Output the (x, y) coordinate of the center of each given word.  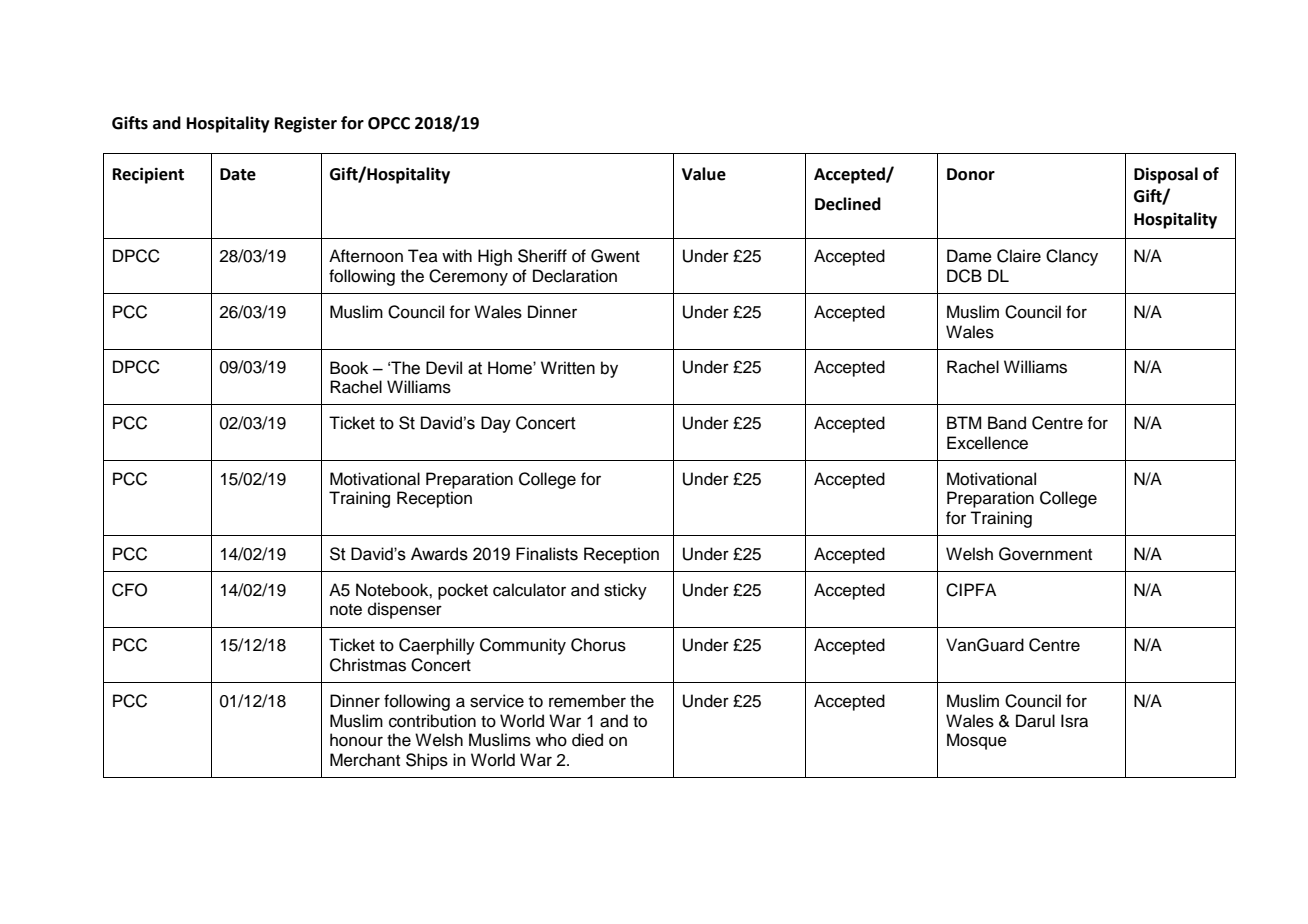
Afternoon (366, 256)
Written (568, 368)
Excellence (987, 443)
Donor (971, 174)
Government (1045, 554)
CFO (129, 590)
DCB (964, 276)
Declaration (575, 276)
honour (356, 740)
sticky (625, 591)
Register (306, 124)
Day (496, 424)
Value (704, 174)
